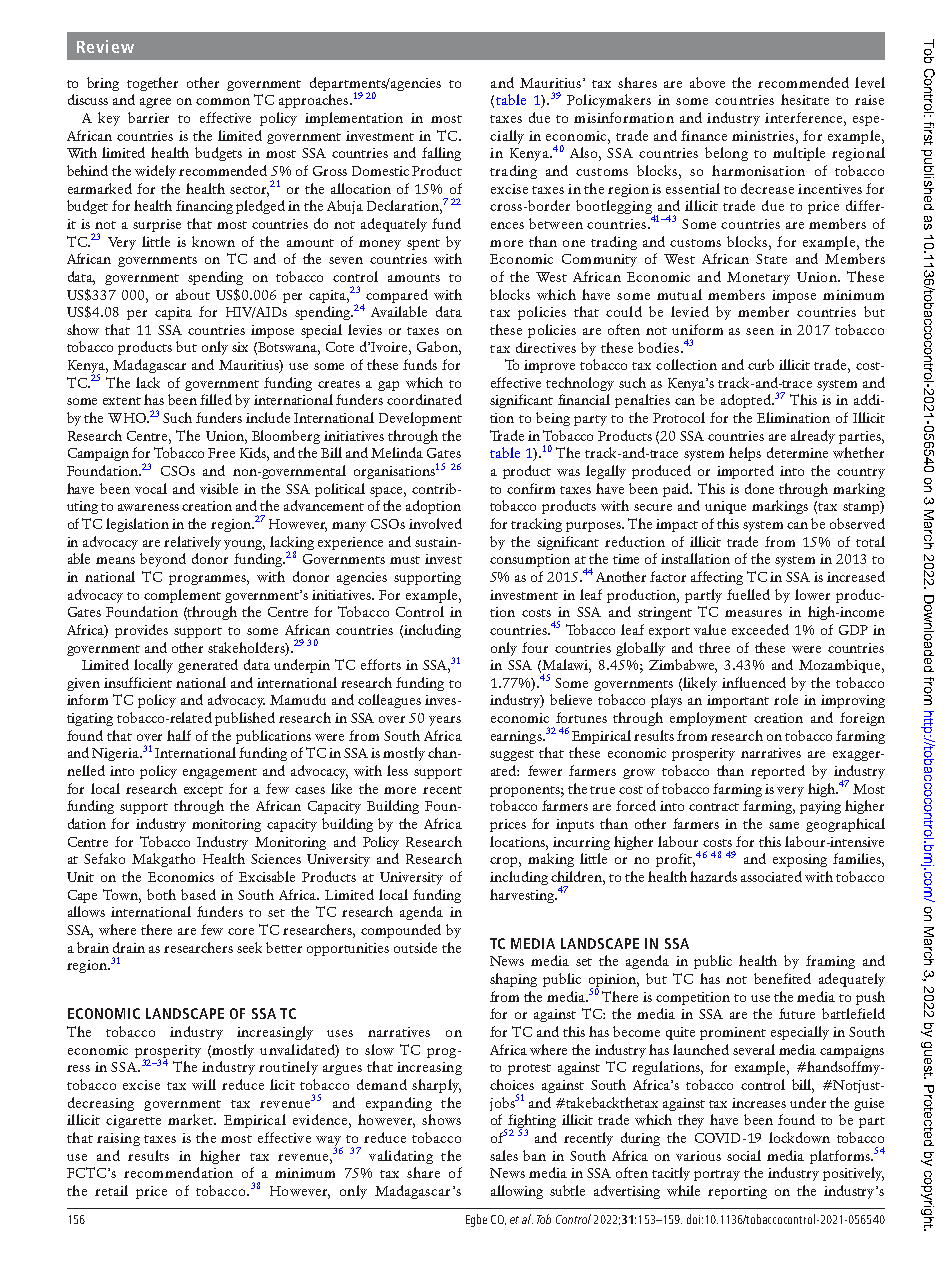 Image resolution: width=952 pixels, height=1270 pixels. Describe the element at coordinates (111, 1190) in the screenshot. I see `retail` at that location.
